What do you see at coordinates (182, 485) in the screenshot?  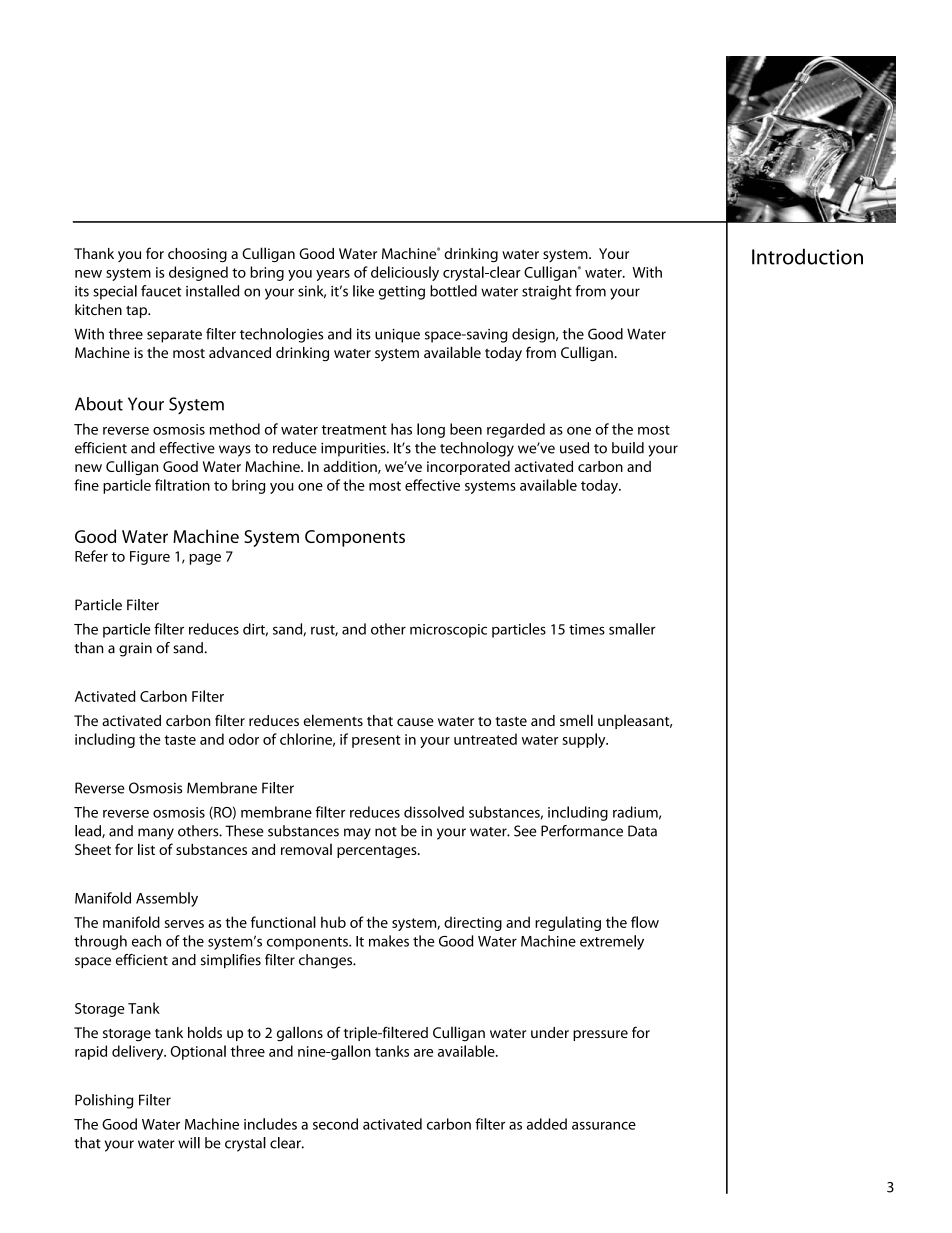 I see `filtration` at bounding box center [182, 485].
